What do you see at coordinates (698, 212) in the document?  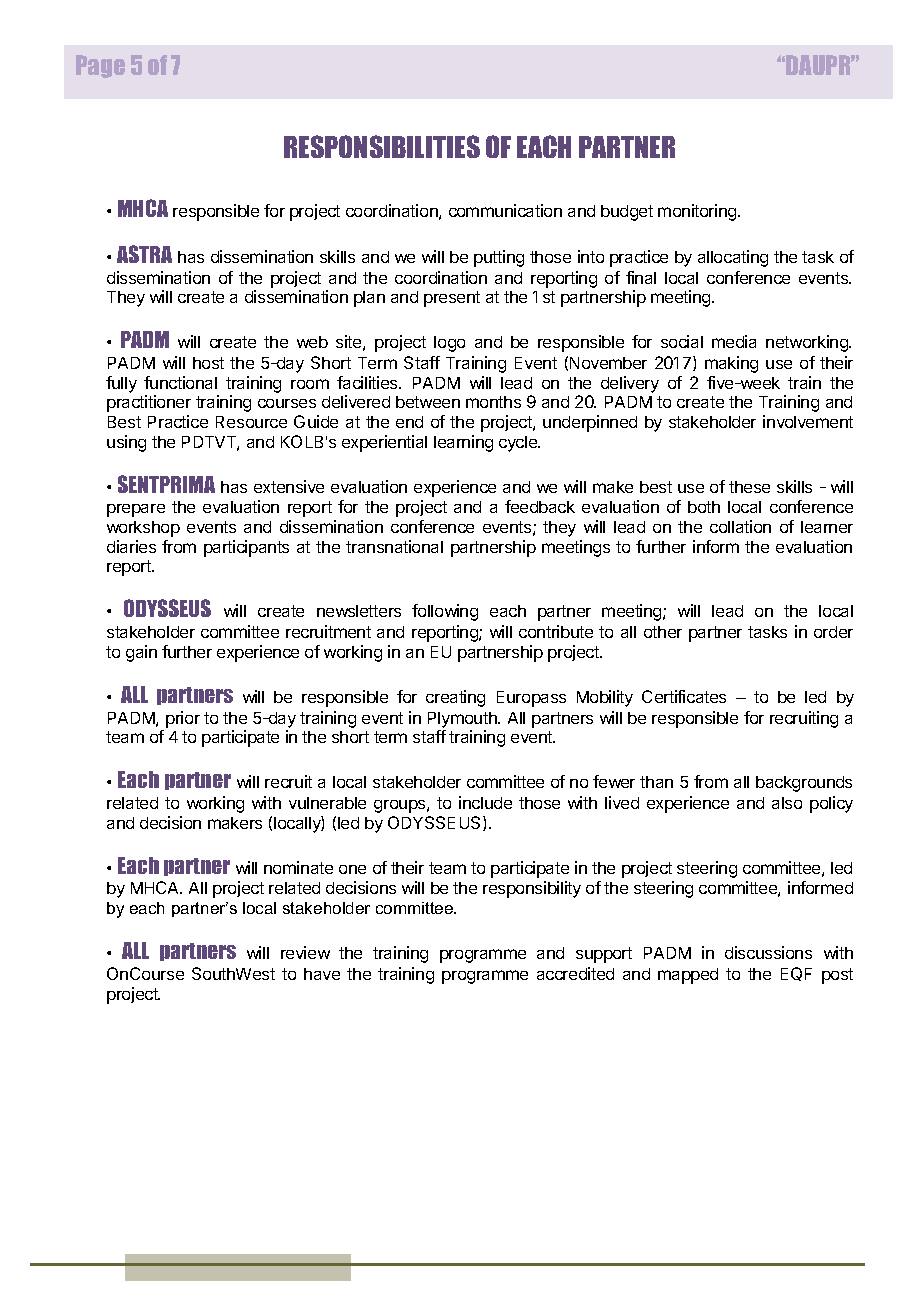 I see `monitoring` at bounding box center [698, 212].
